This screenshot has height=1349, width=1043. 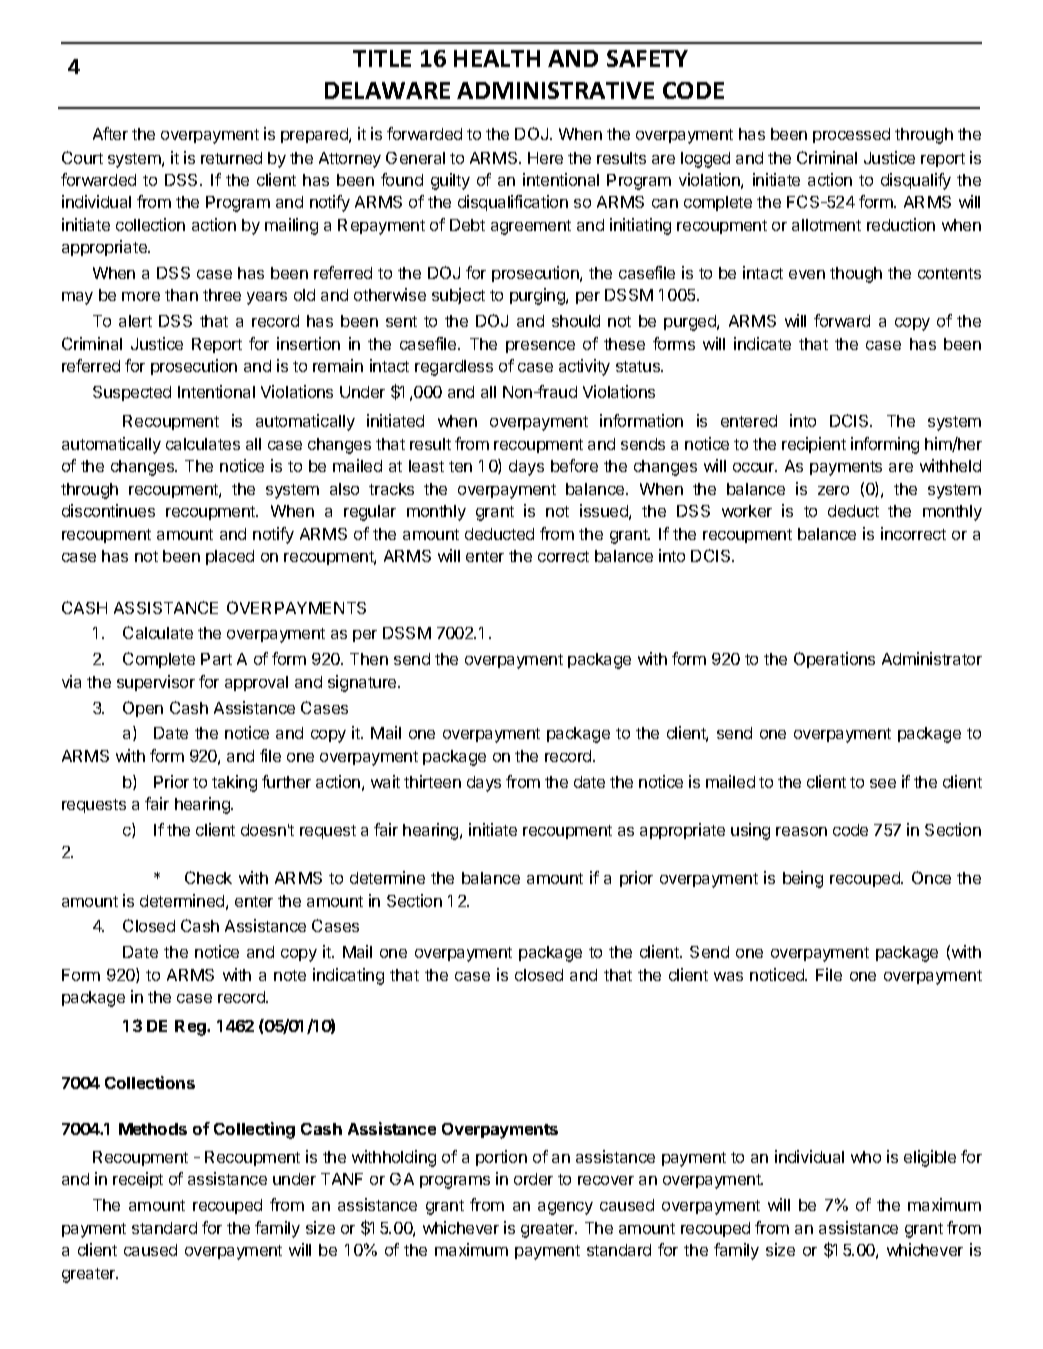 I want to click on receipt, so click(x=138, y=1180).
